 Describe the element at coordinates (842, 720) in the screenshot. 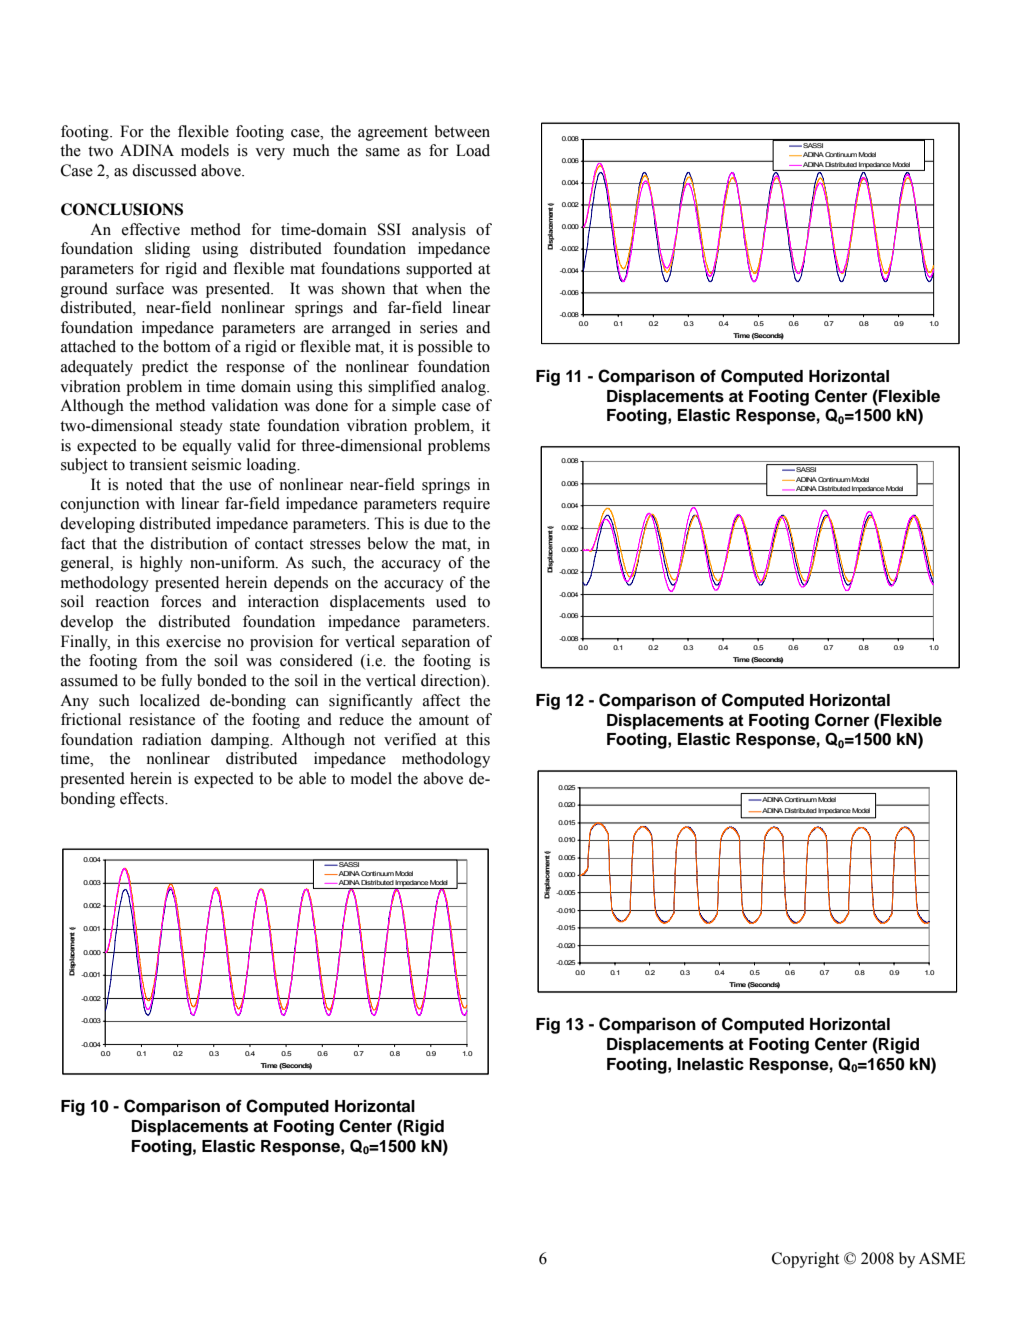

I see `Corner` at that location.
